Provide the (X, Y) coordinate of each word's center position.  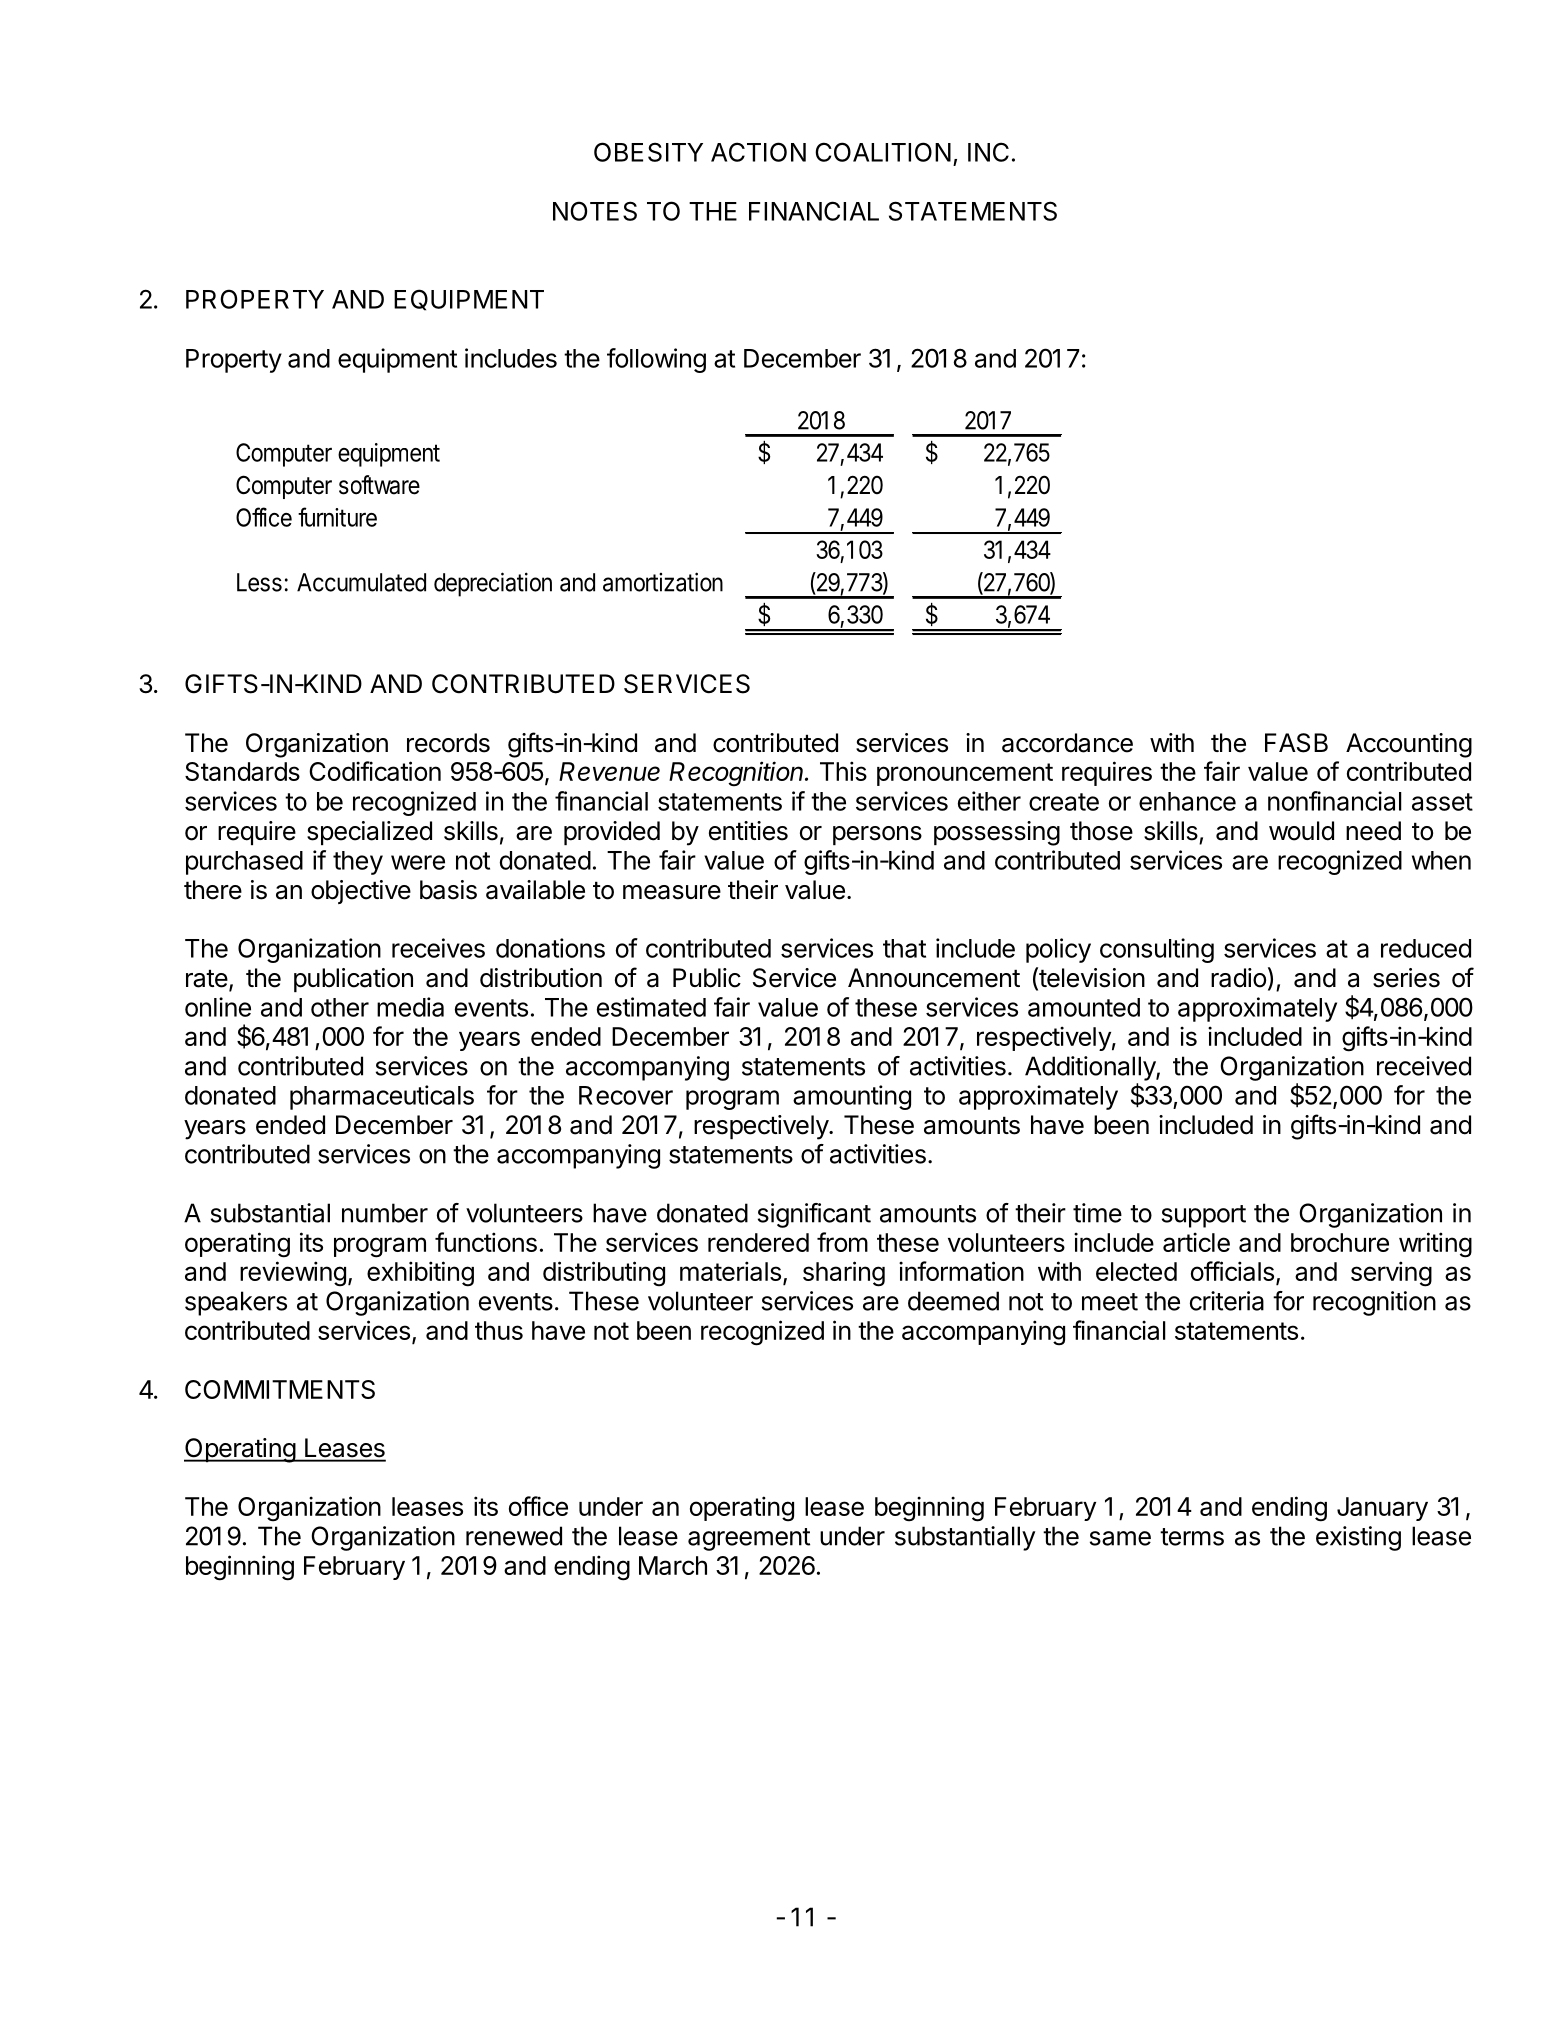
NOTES (595, 211)
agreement (749, 1539)
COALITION (883, 152)
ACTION (758, 152)
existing (1358, 1538)
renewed (514, 1536)
